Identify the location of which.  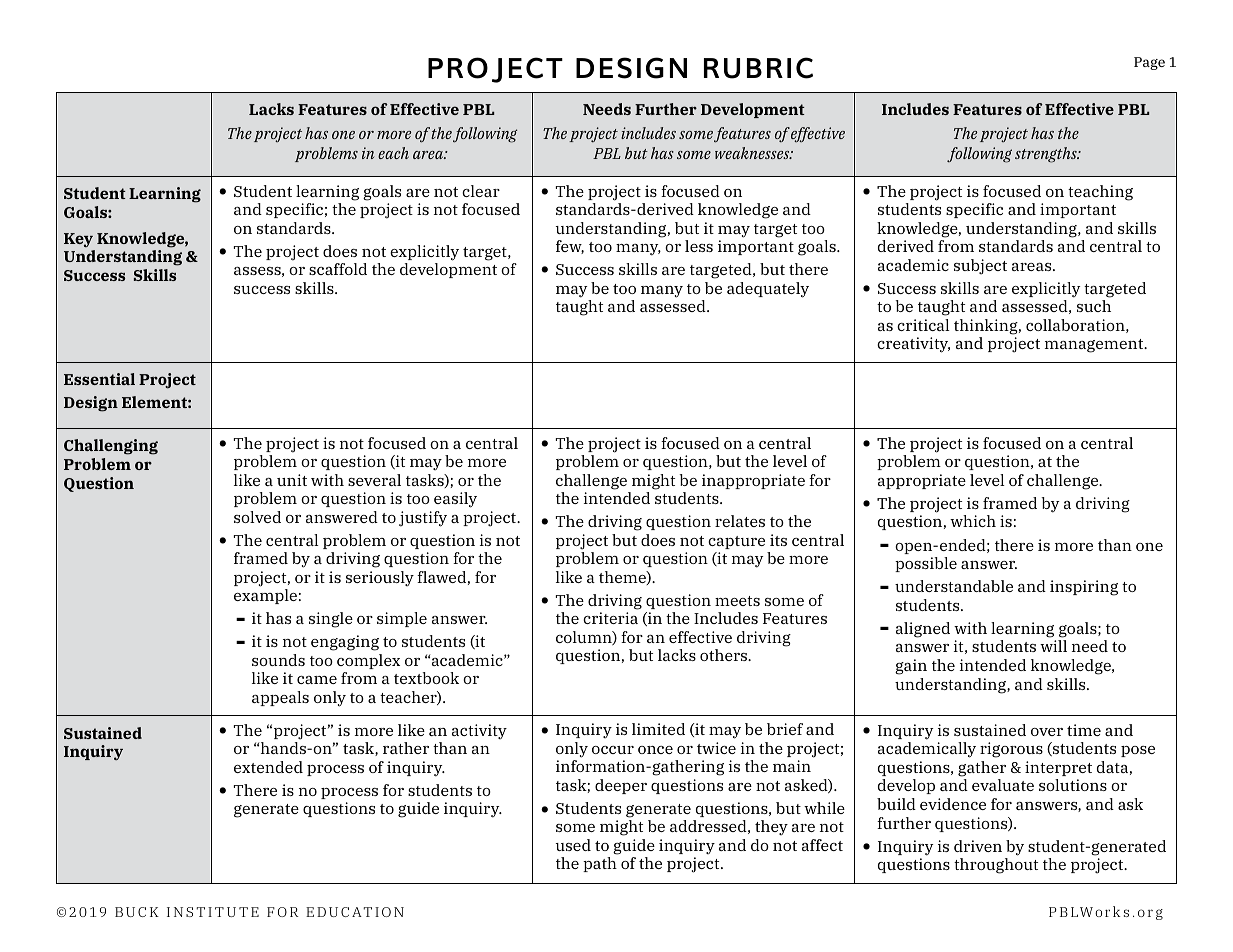
(973, 521).
